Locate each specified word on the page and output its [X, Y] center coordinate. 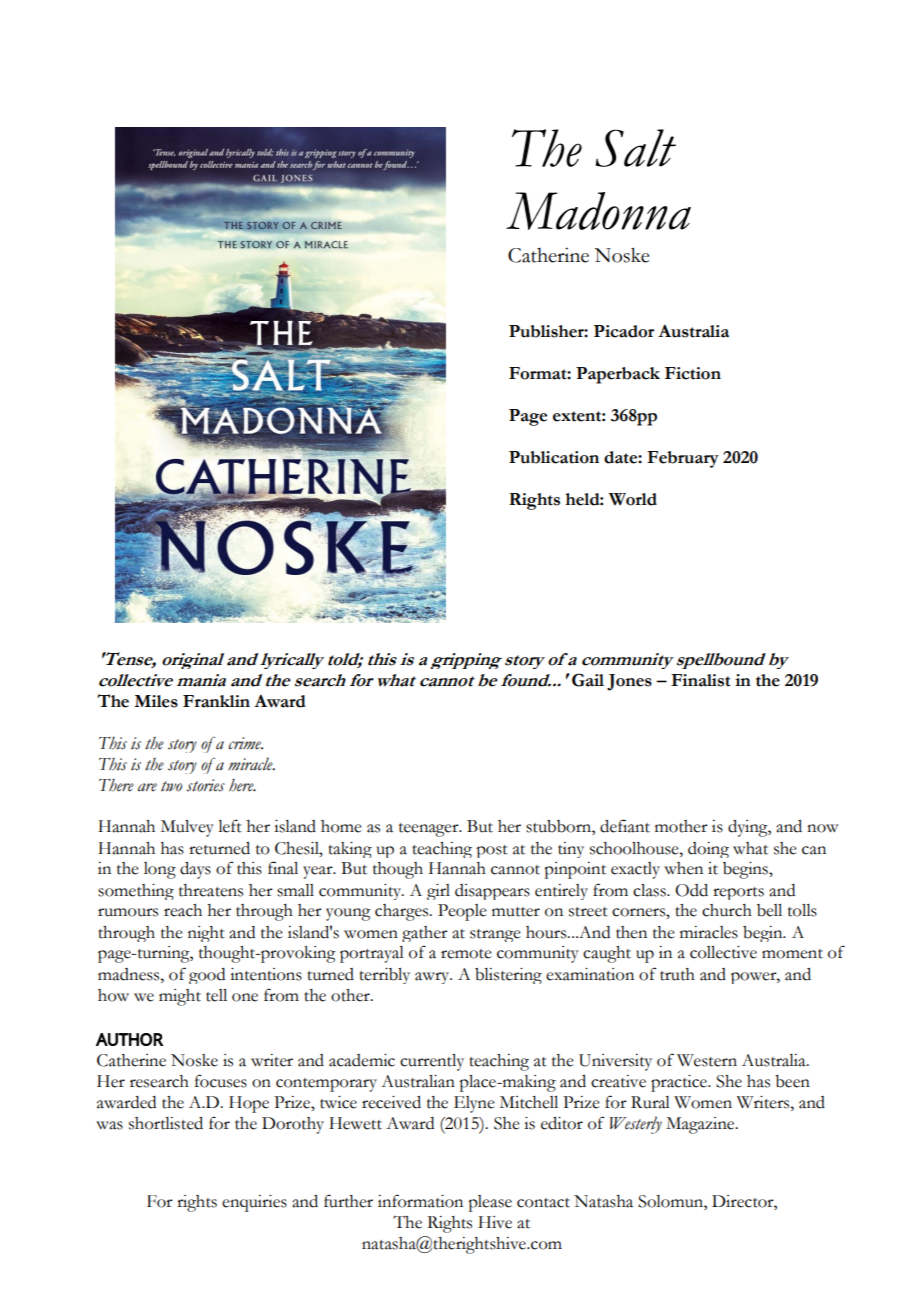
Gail [588, 680]
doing [708, 850]
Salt [636, 148]
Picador [624, 331]
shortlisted [166, 1123]
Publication [554, 457]
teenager [430, 830]
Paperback [618, 375]
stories [205, 785]
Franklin [216, 701]
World [633, 499]
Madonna [598, 211]
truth [677, 974]
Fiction [693, 373]
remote [466, 954]
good [207, 976]
